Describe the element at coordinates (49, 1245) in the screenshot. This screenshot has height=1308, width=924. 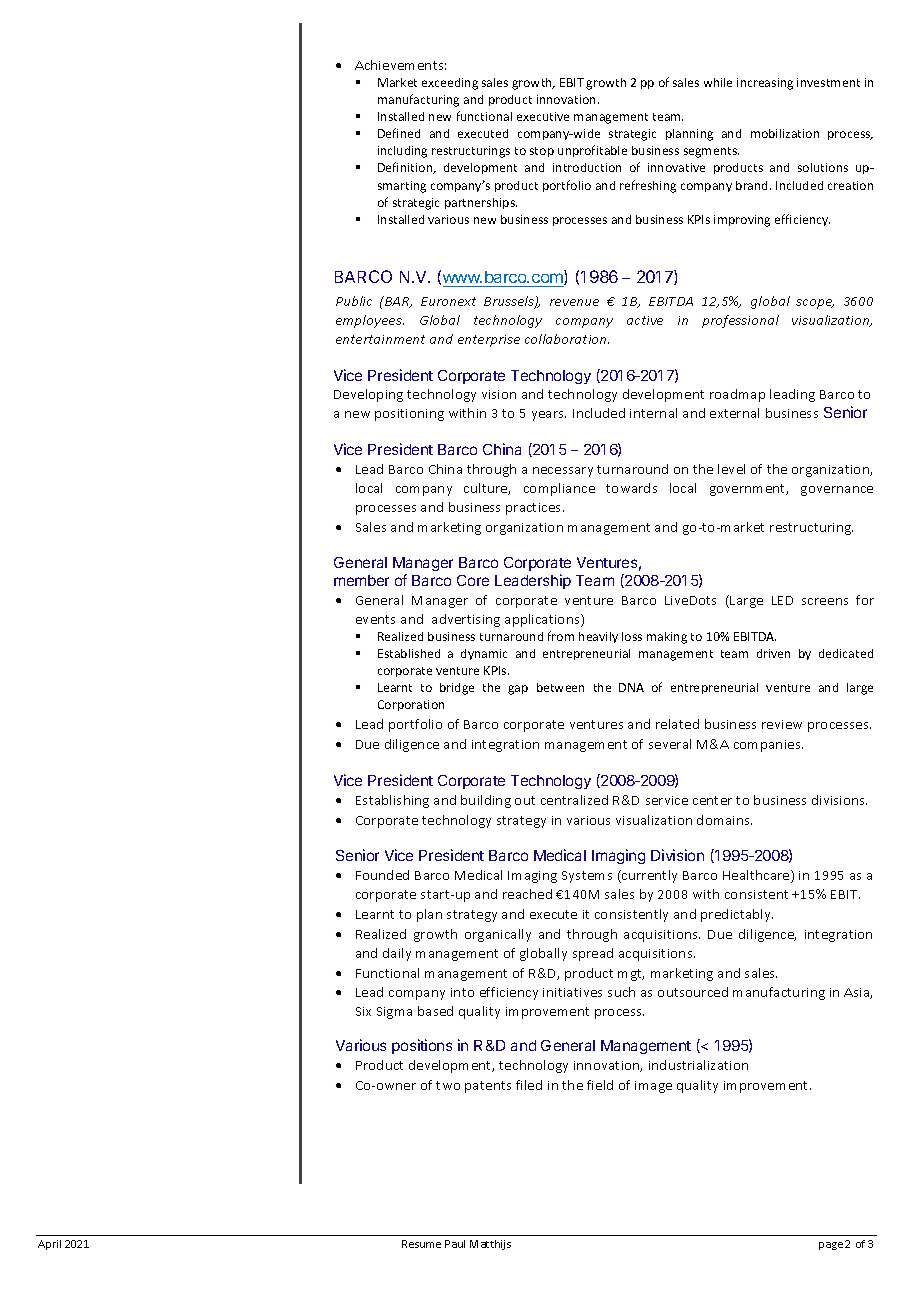
I see `April` at that location.
